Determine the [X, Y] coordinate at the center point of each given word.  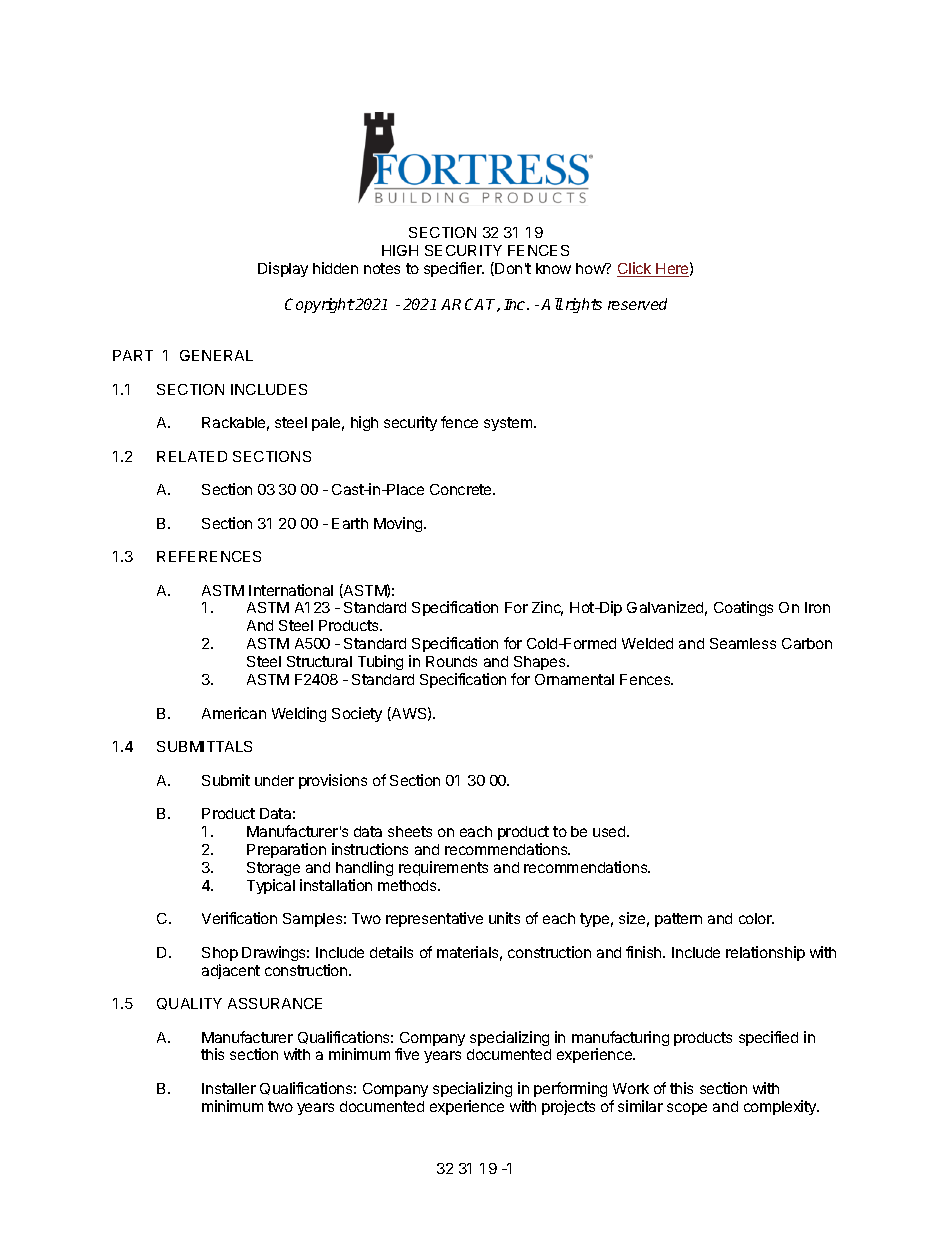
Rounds [451, 661]
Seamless [743, 643]
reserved [637, 304]
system [509, 424]
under [274, 780]
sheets [410, 831]
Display [283, 269]
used [610, 831]
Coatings [743, 608]
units [504, 918]
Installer [229, 1088]
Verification [239, 918]
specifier [454, 269]
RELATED [192, 456]
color [756, 918]
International [291, 590]
